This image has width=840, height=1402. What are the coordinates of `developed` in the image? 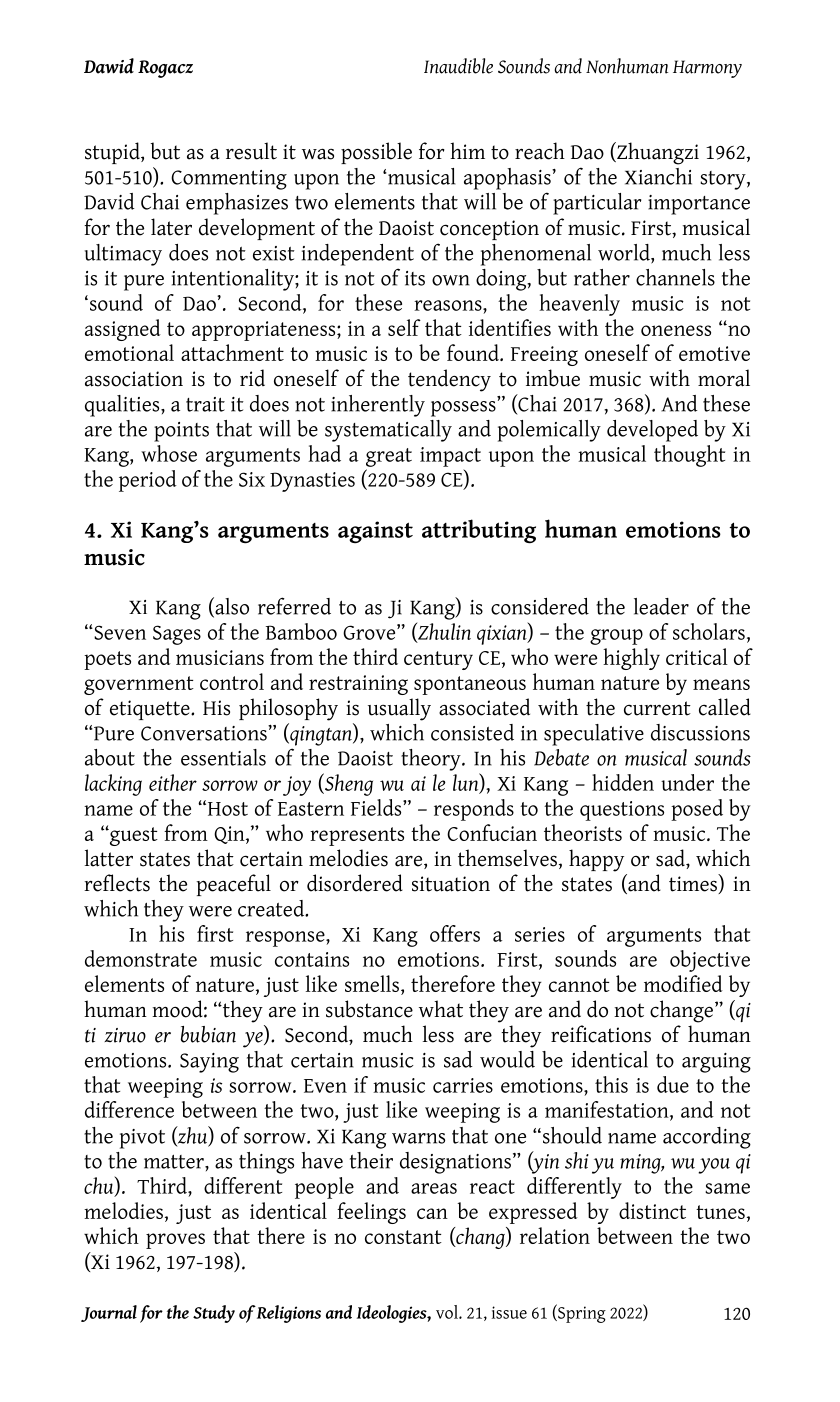 It's located at (652, 431).
